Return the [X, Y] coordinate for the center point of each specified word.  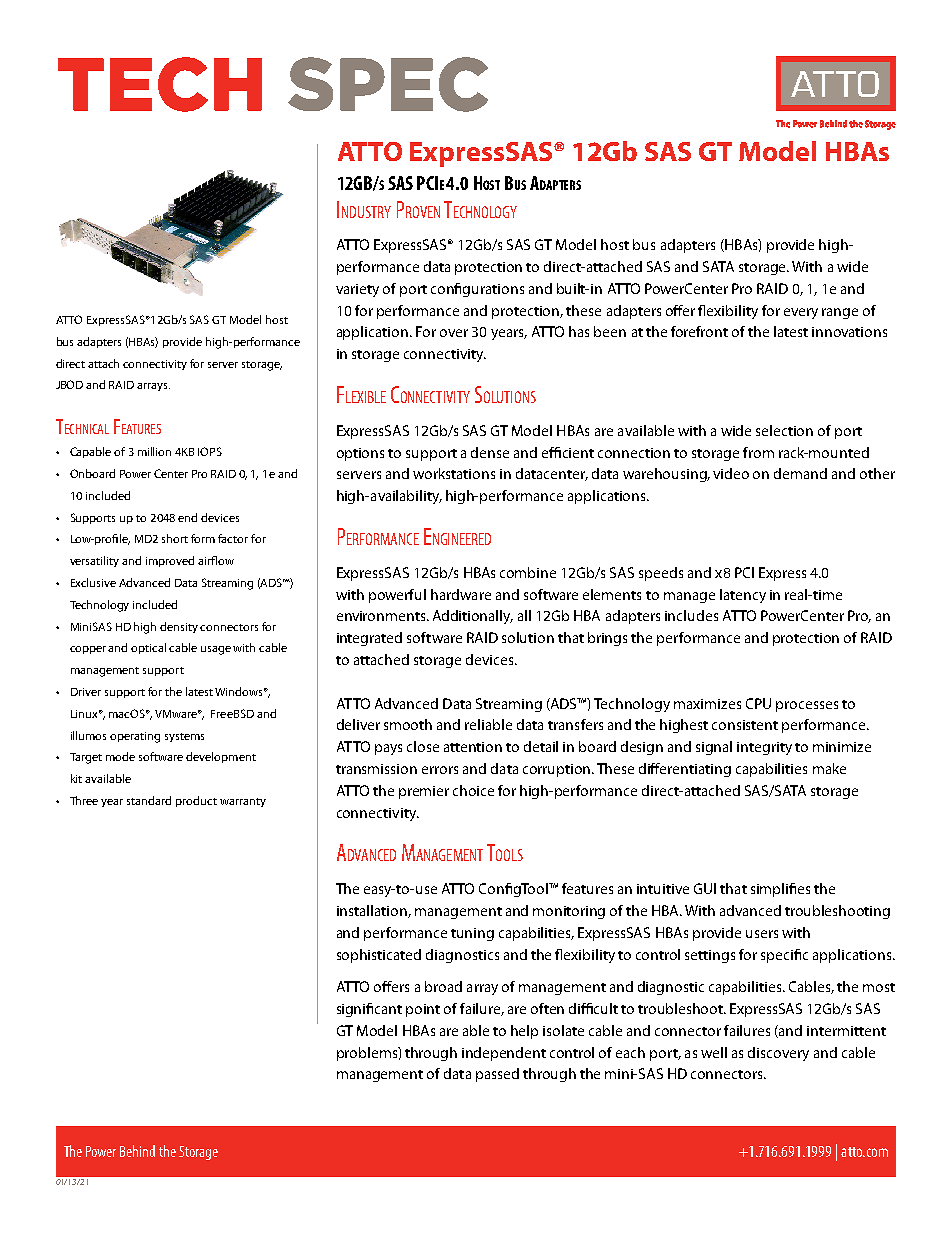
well [714, 1052]
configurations [477, 290]
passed [497, 1075]
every [801, 313]
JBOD [69, 384]
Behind [137, 1151]
